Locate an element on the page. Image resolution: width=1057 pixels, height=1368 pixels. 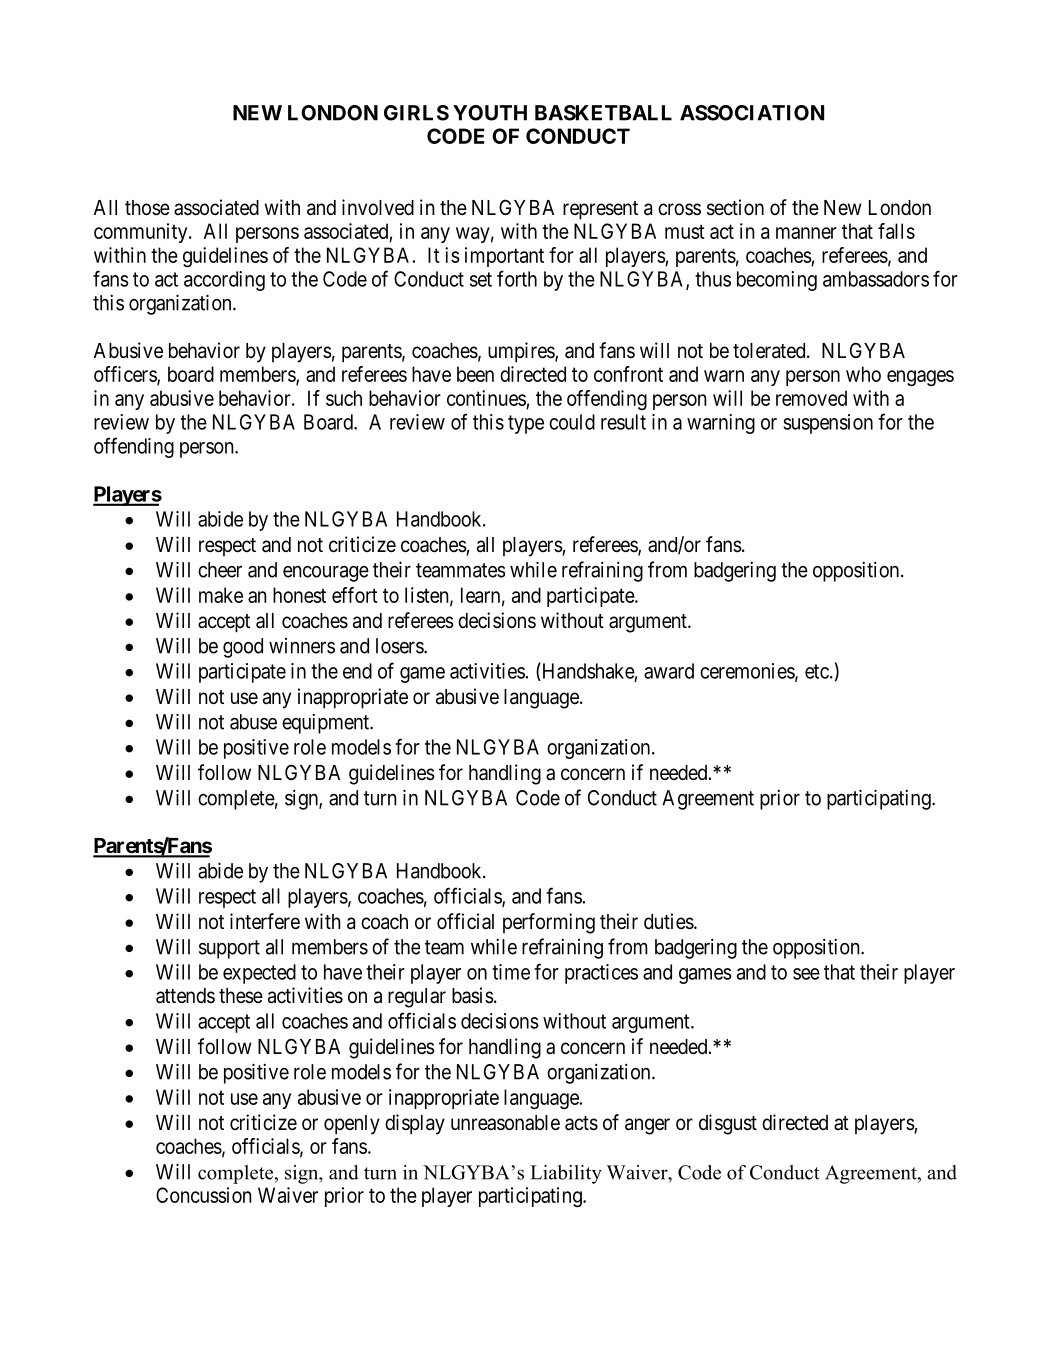
see is located at coordinates (806, 974).
